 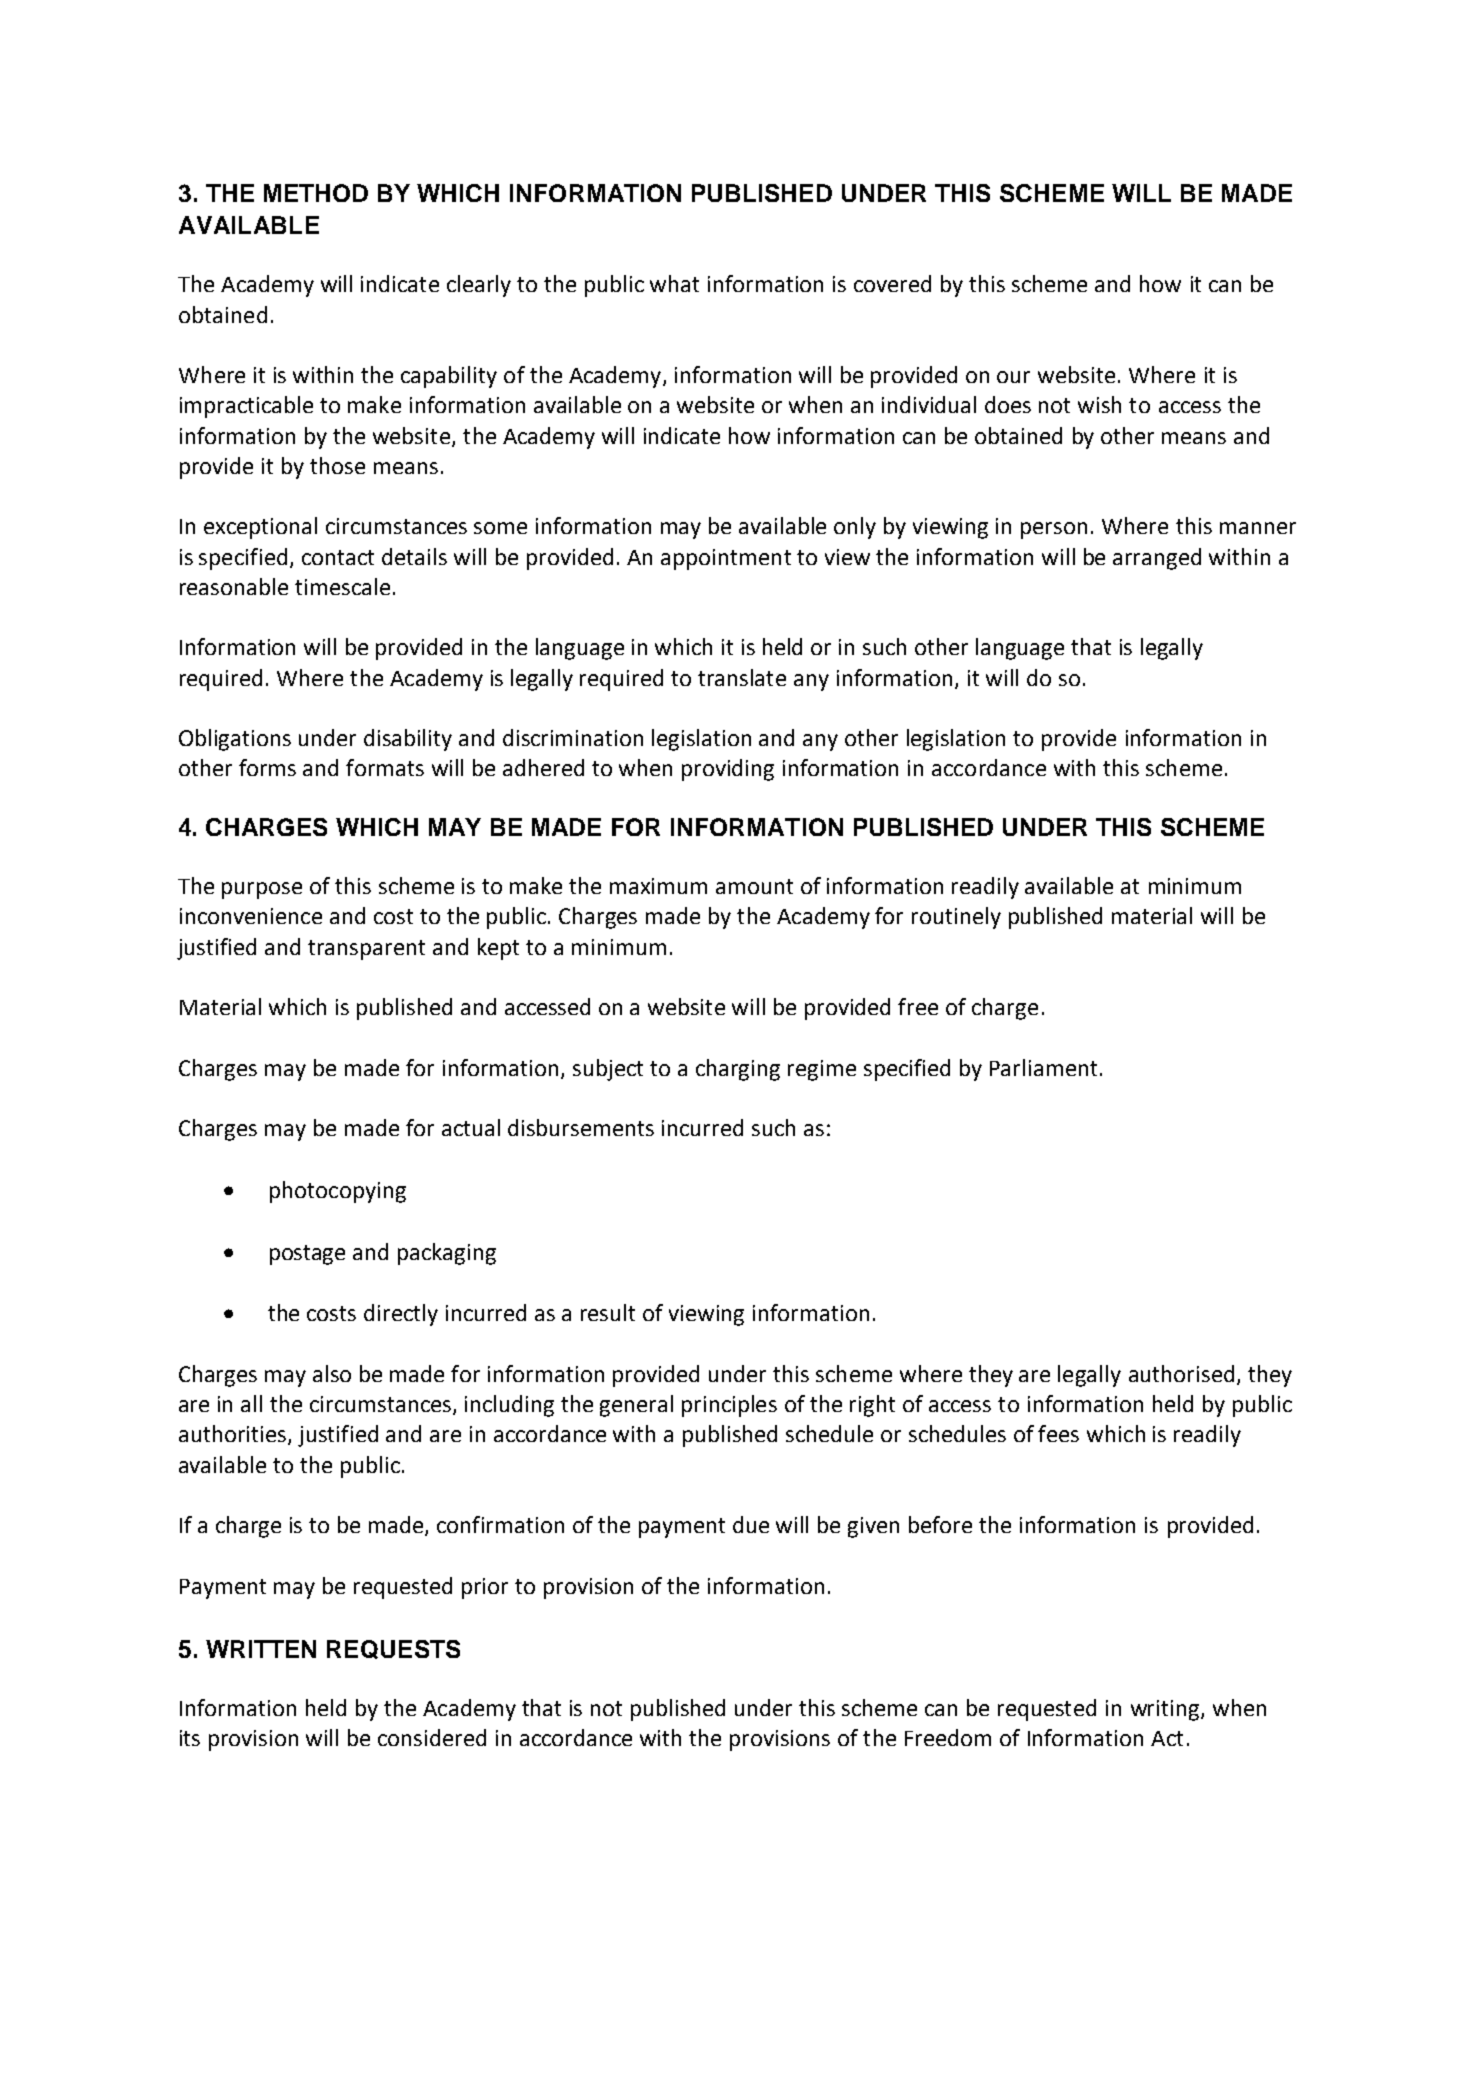 I want to click on arranged, so click(x=1157, y=559).
